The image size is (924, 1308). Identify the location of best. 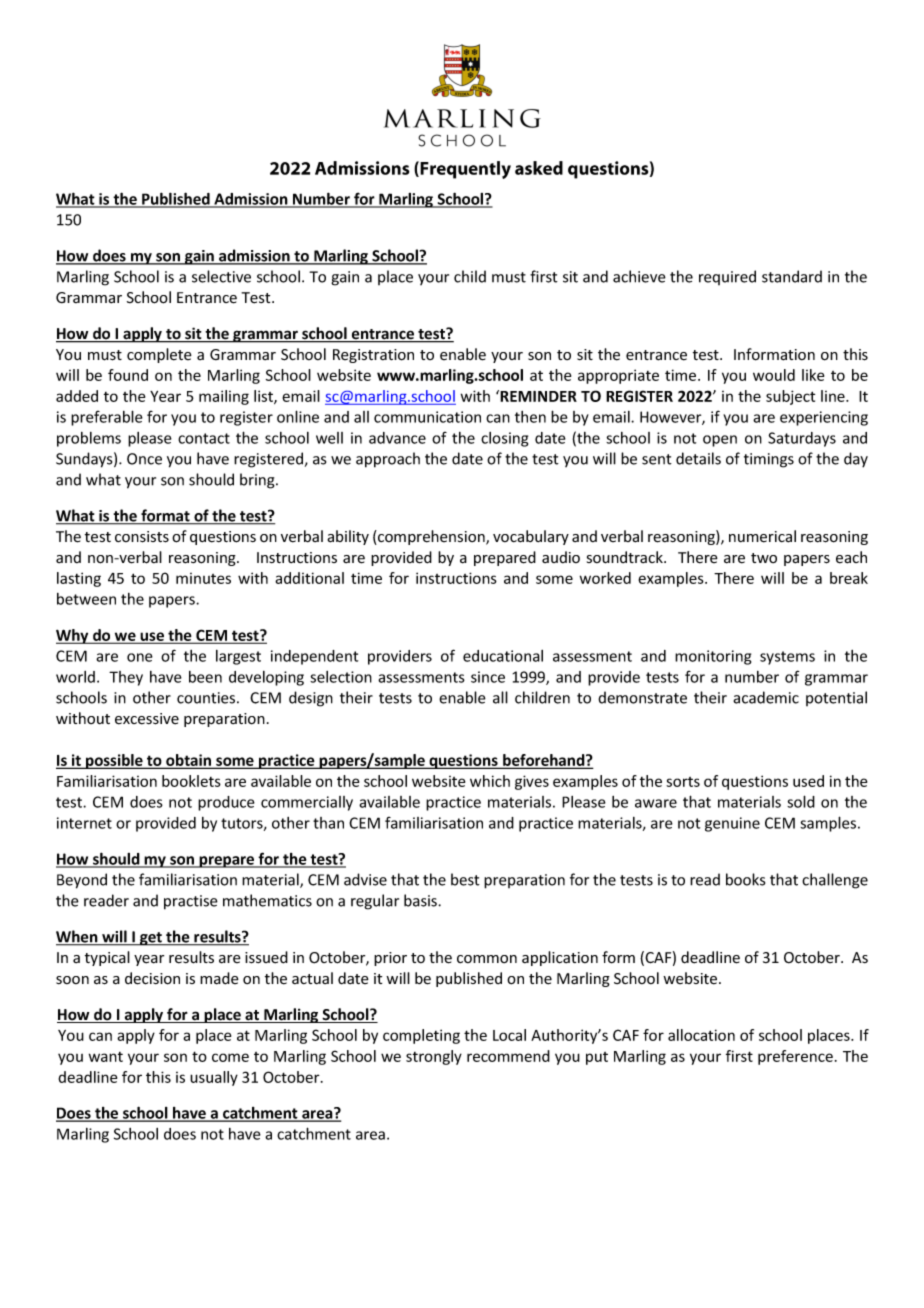
(465, 879).
